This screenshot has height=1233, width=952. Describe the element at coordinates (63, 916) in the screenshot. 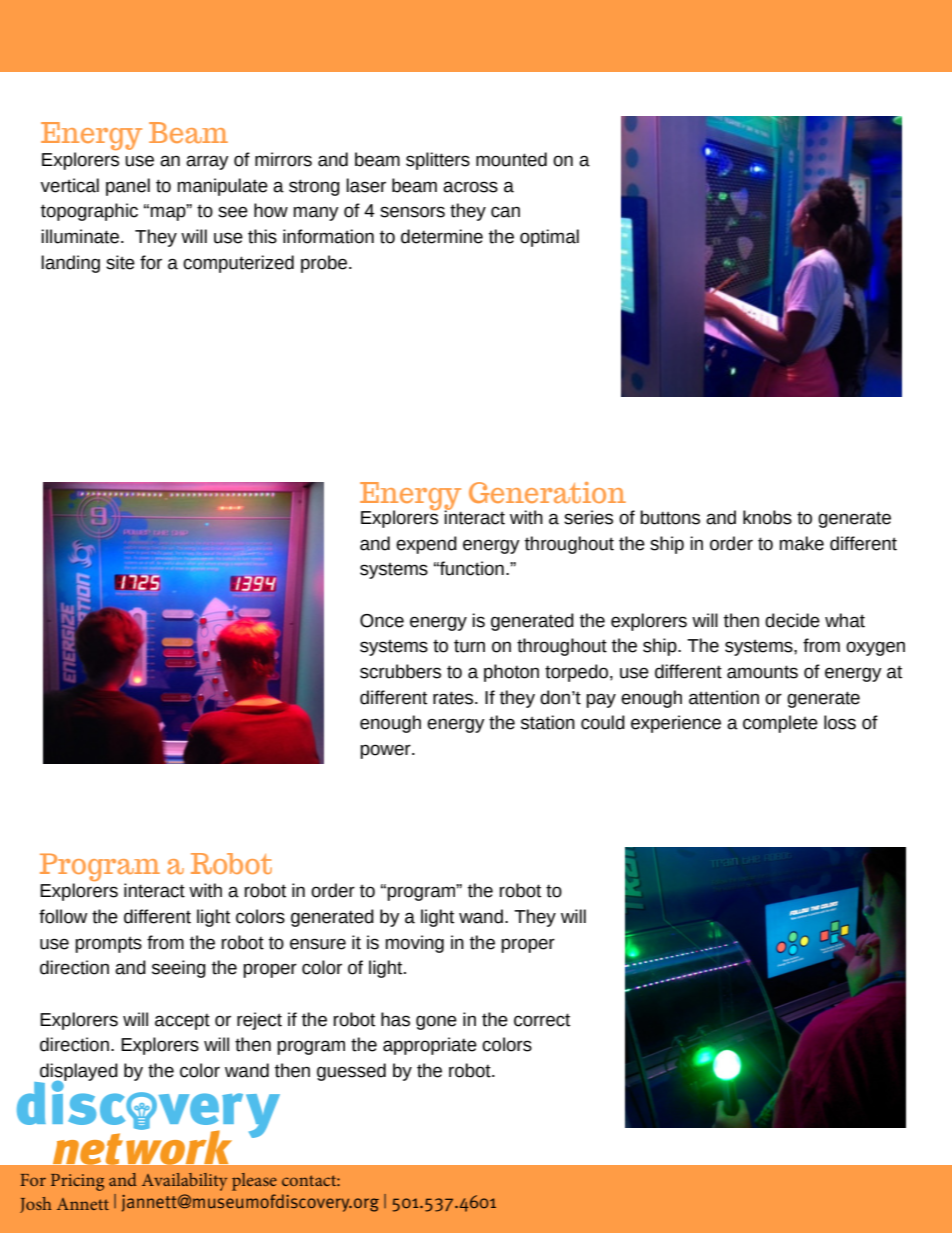

I see `follow` at that location.
